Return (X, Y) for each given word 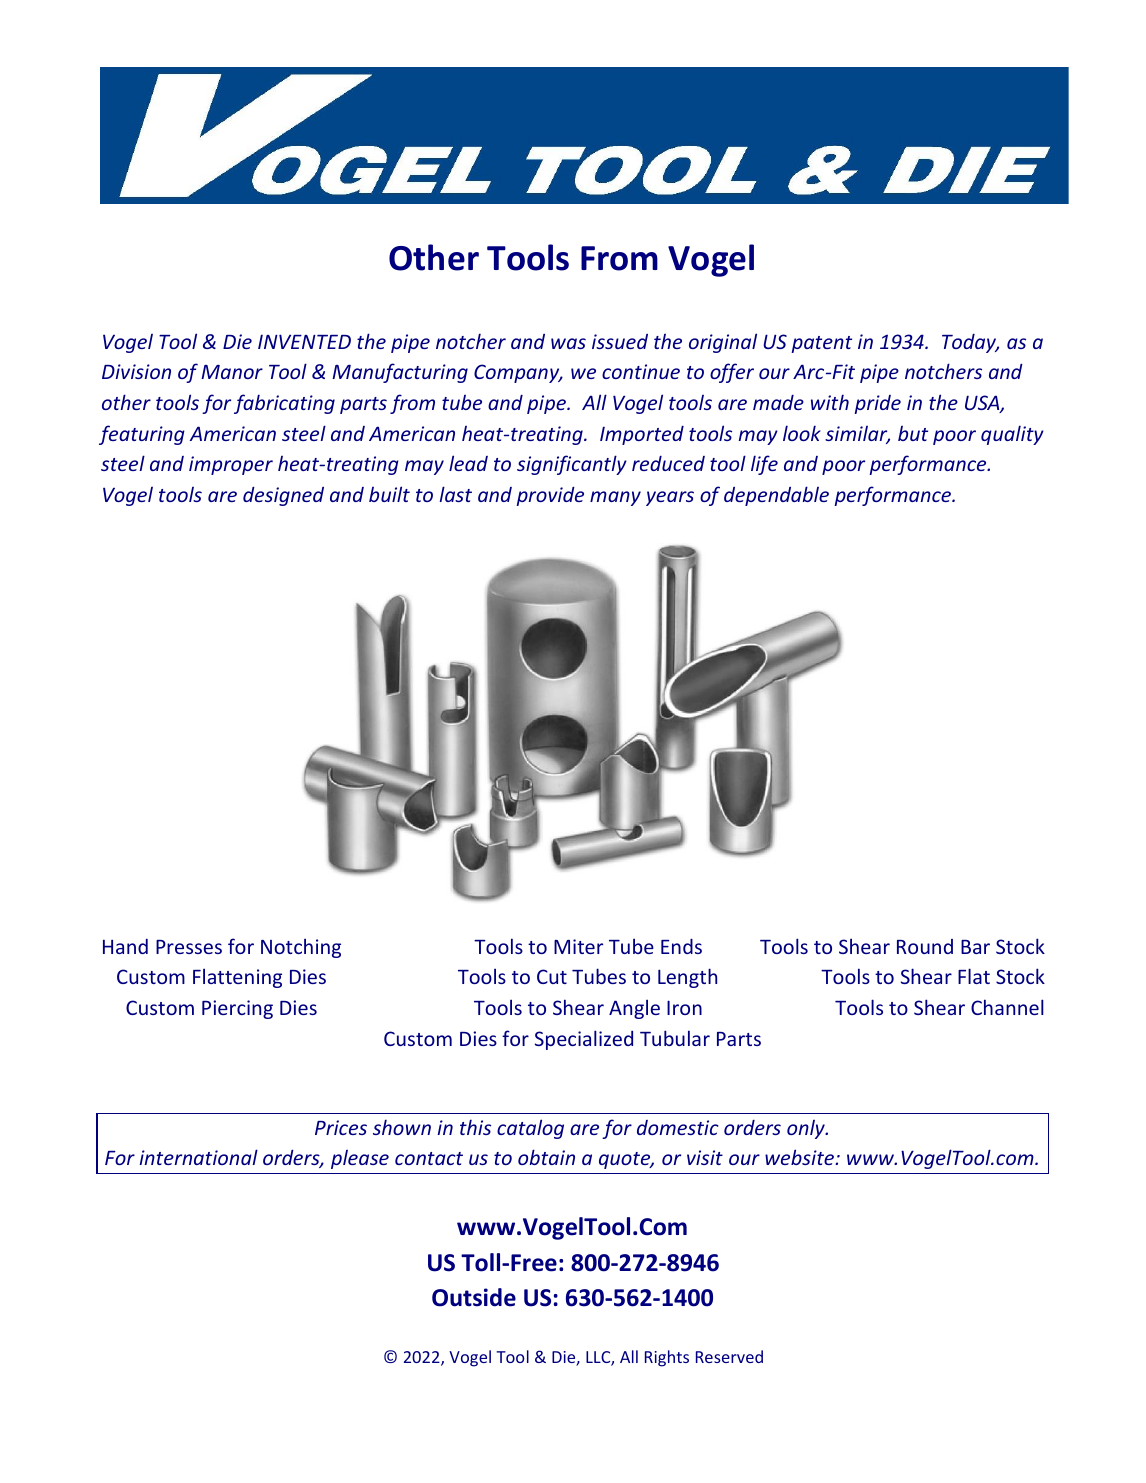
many (615, 498)
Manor (232, 372)
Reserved (729, 1356)
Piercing (237, 1009)
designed (283, 496)
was (568, 343)
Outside (474, 1297)
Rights (667, 1358)
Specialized (584, 1040)
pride (877, 404)
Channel (1007, 1007)
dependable (776, 496)
